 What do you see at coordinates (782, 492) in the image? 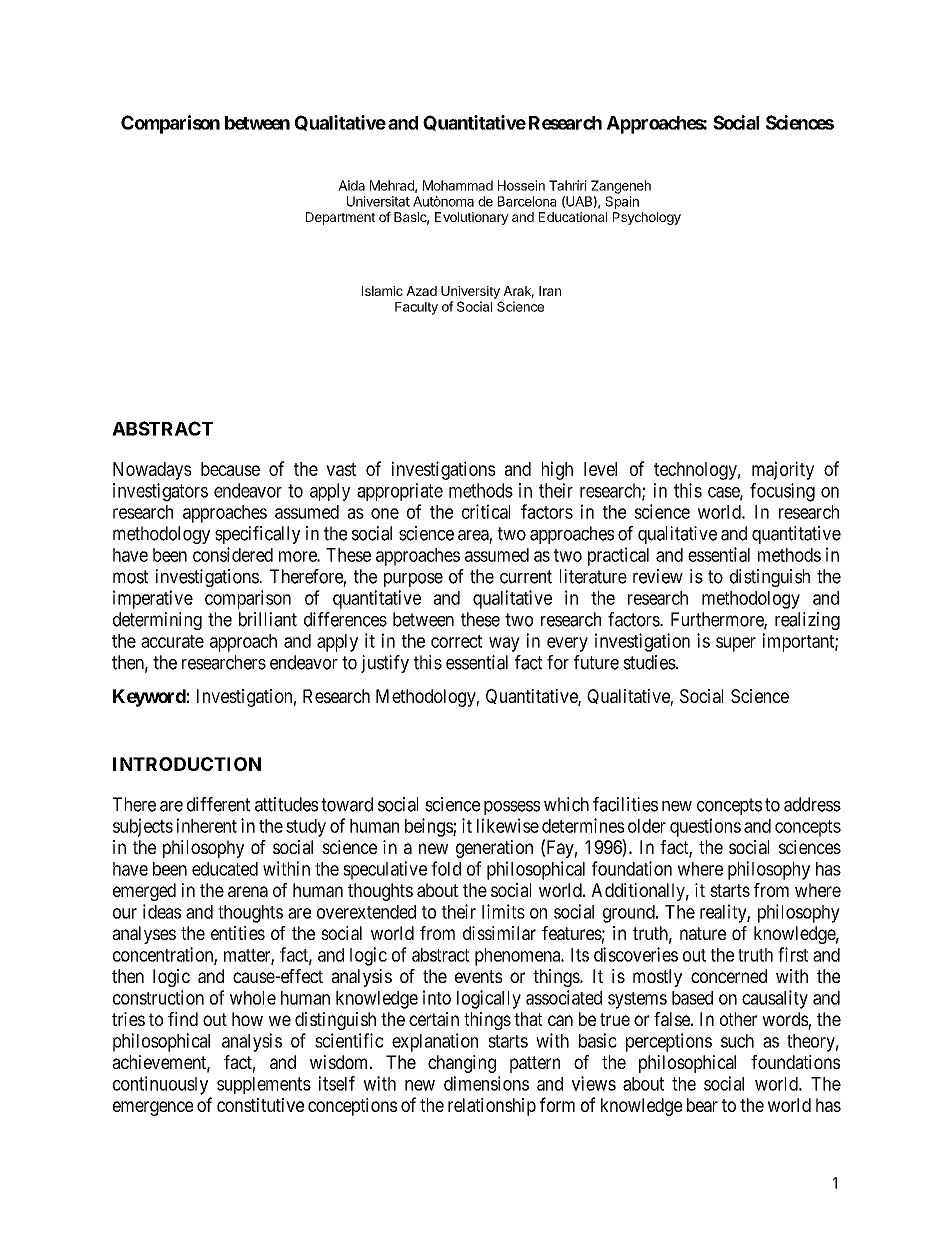
I see `focusing` at bounding box center [782, 492].
